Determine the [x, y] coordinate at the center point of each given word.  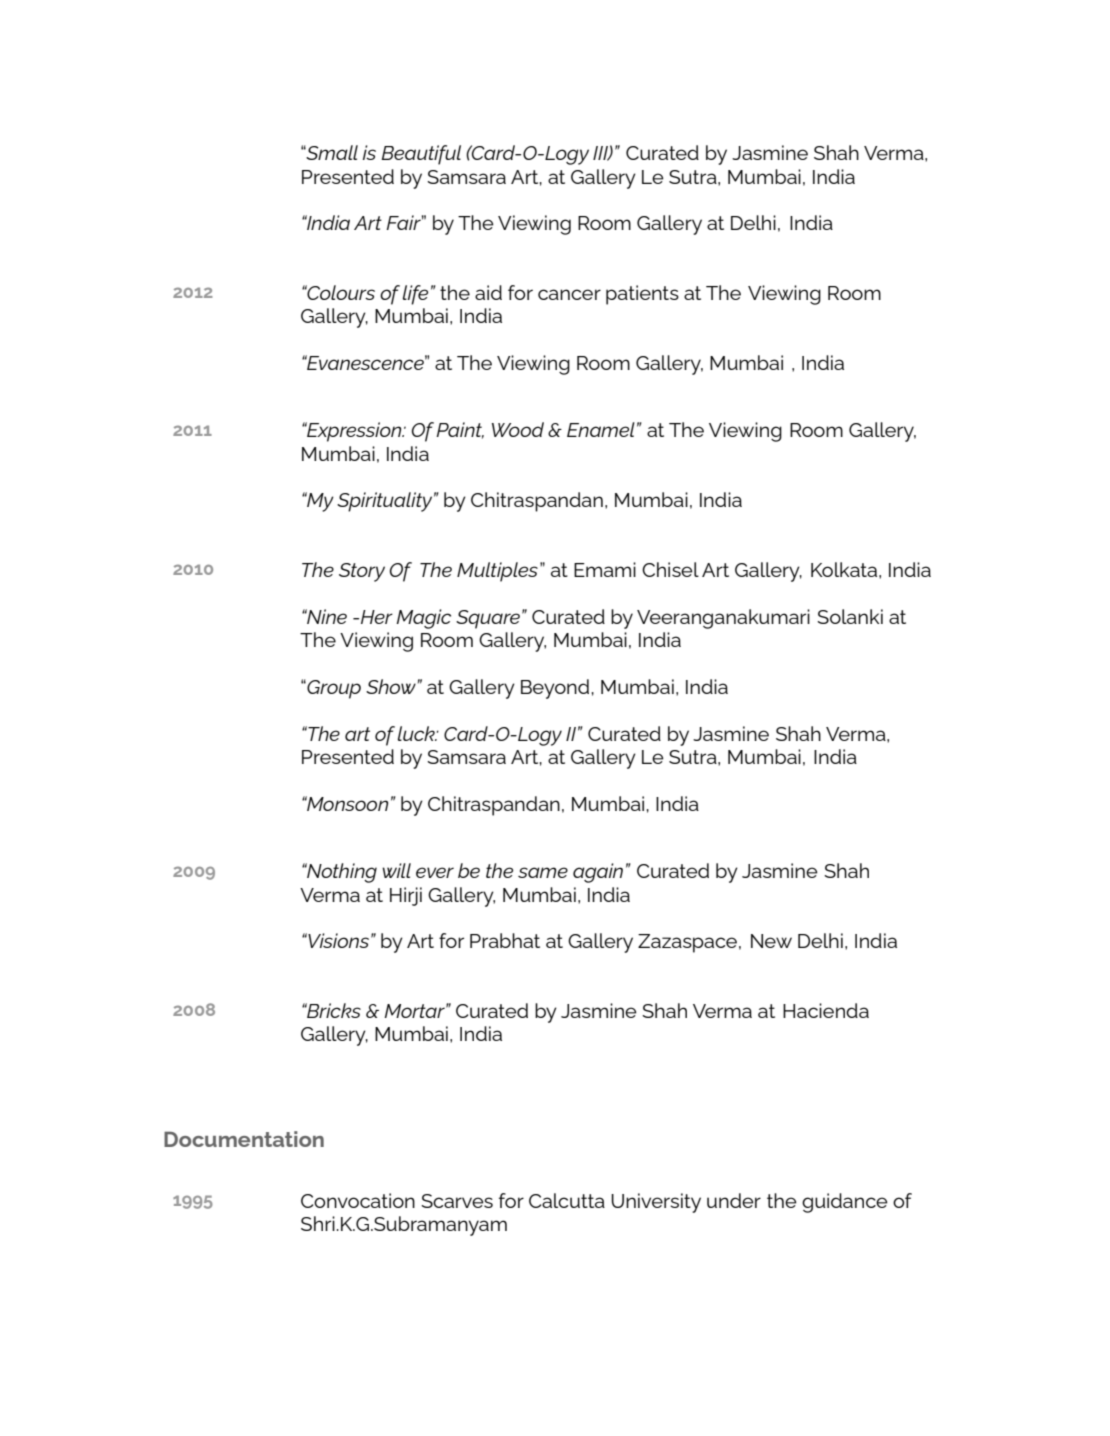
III [601, 153]
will [396, 870]
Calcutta [567, 1200]
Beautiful [421, 155]
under [734, 1200]
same [543, 872]
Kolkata [845, 569]
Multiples [497, 572]
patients [642, 295]
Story [362, 572]
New [771, 941]
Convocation [358, 1200]
